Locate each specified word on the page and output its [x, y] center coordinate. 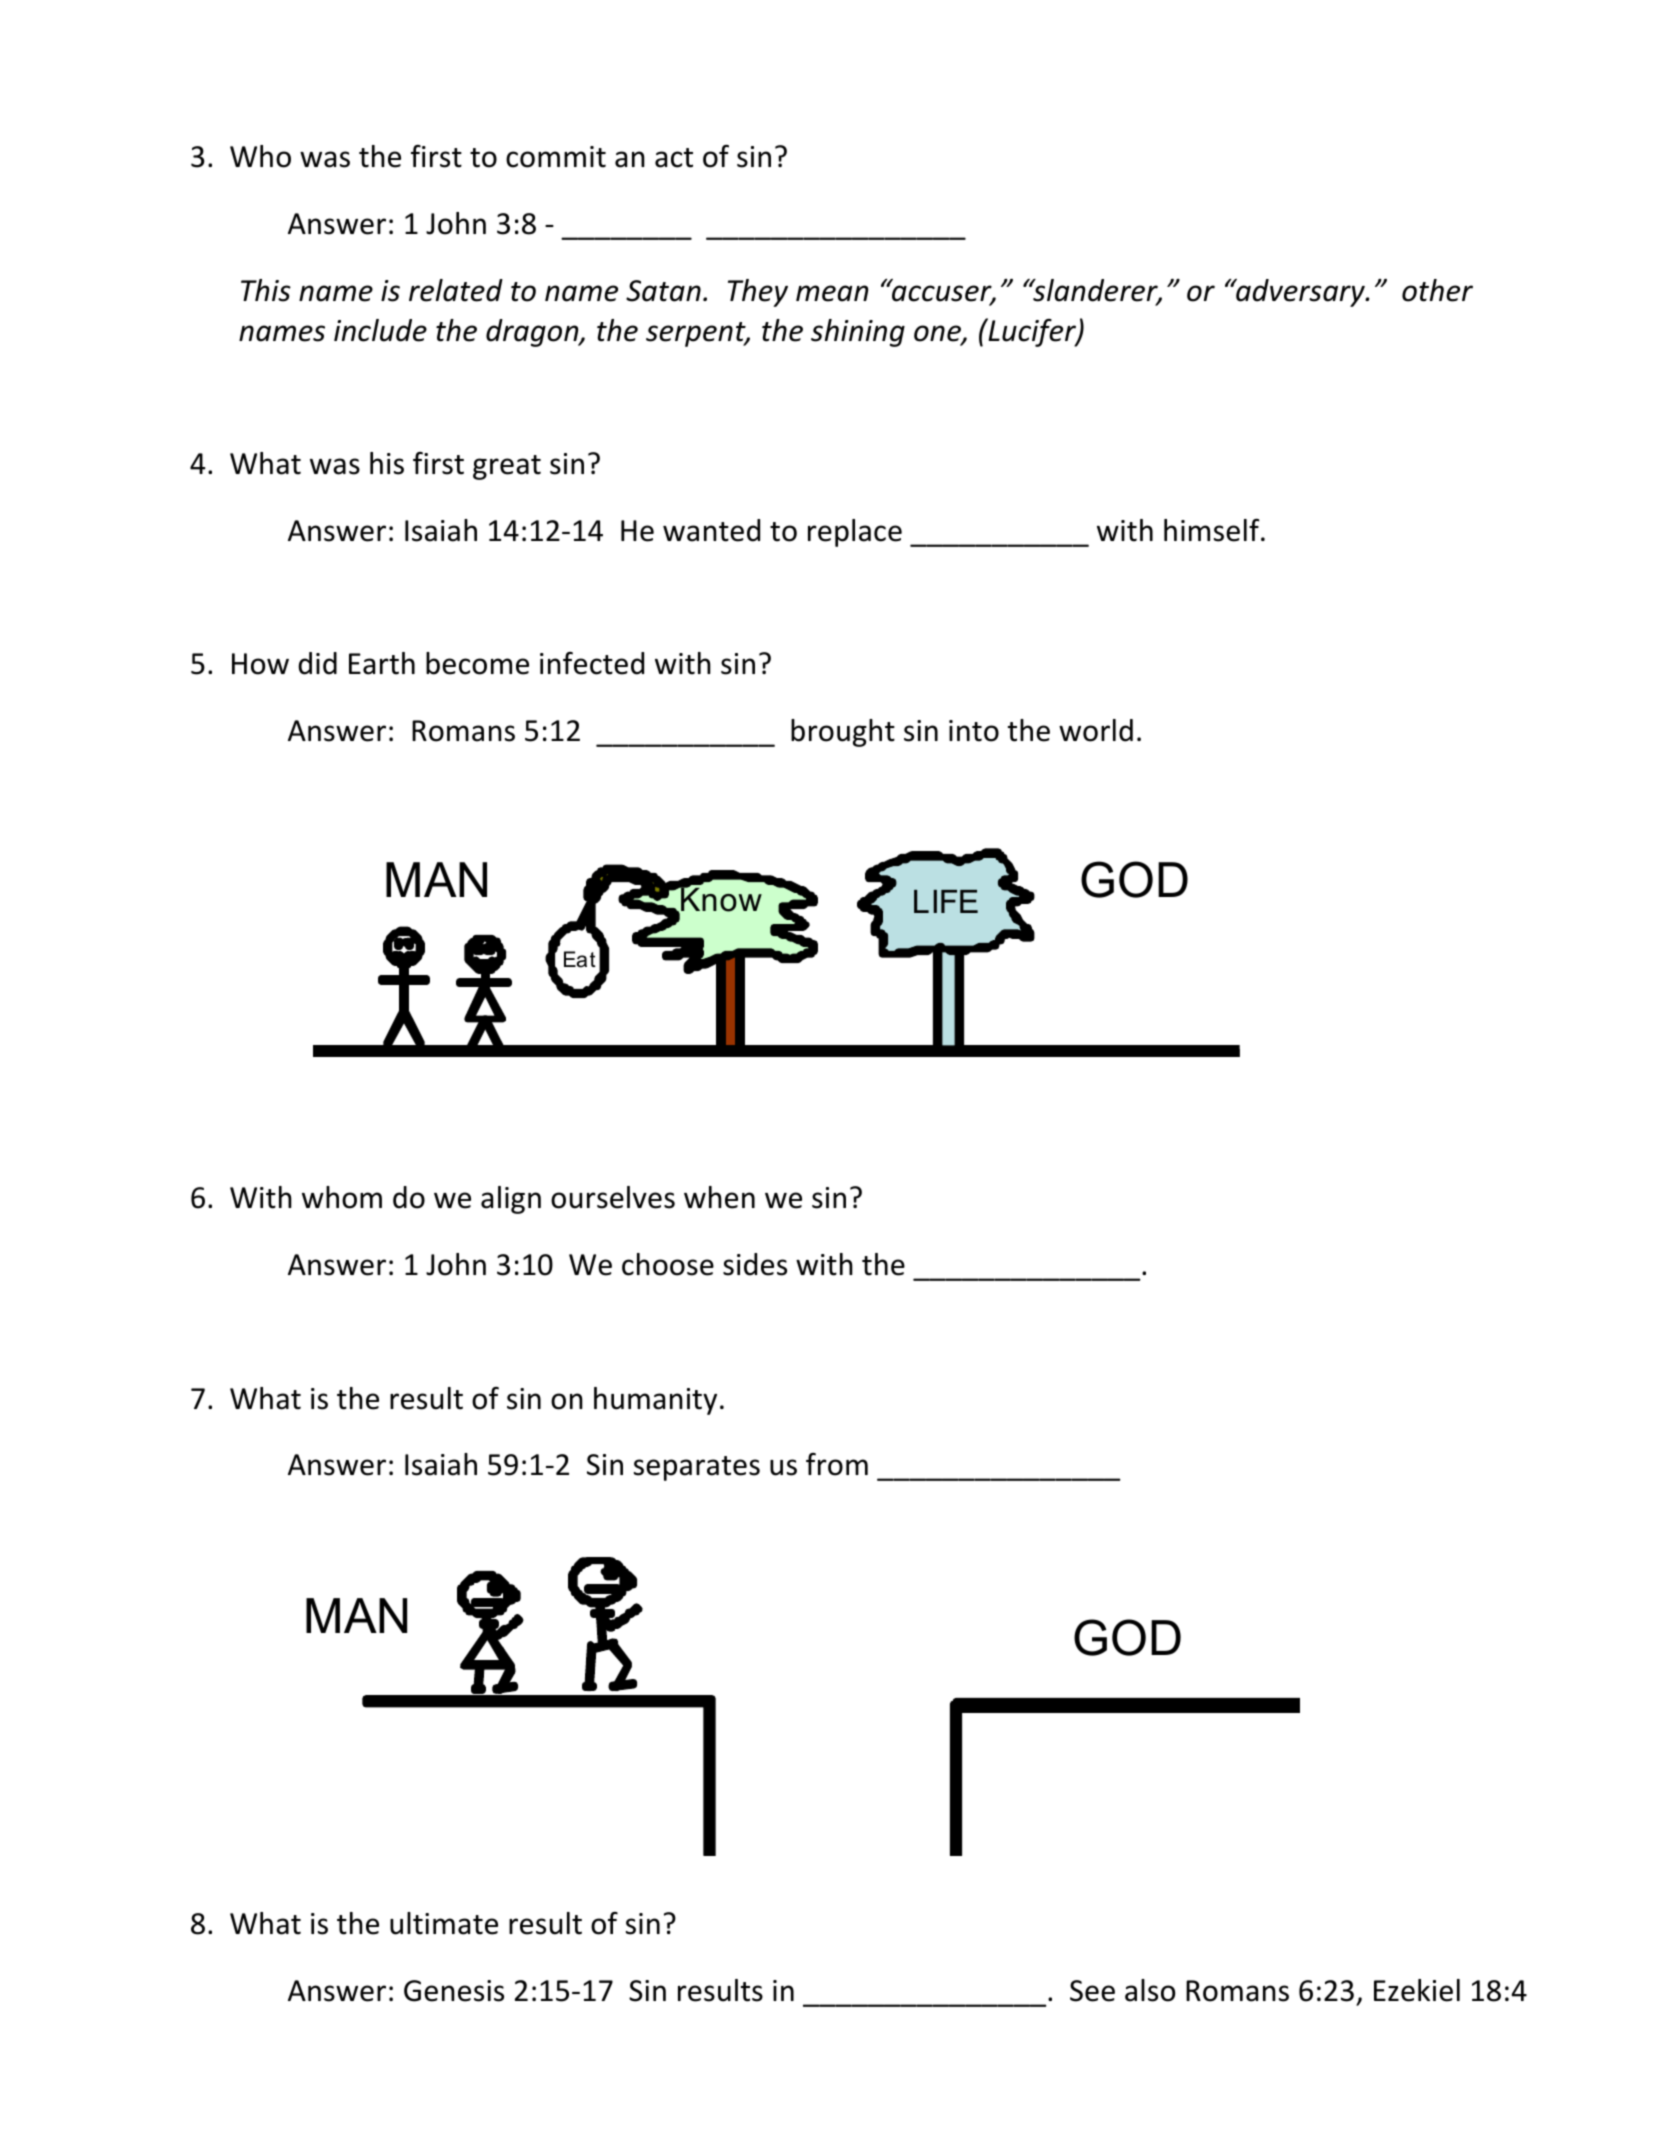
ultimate [444, 1923]
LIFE [946, 901]
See [1092, 1991]
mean [832, 293]
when [719, 1197]
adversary [1300, 293]
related [456, 290]
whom [342, 1197]
